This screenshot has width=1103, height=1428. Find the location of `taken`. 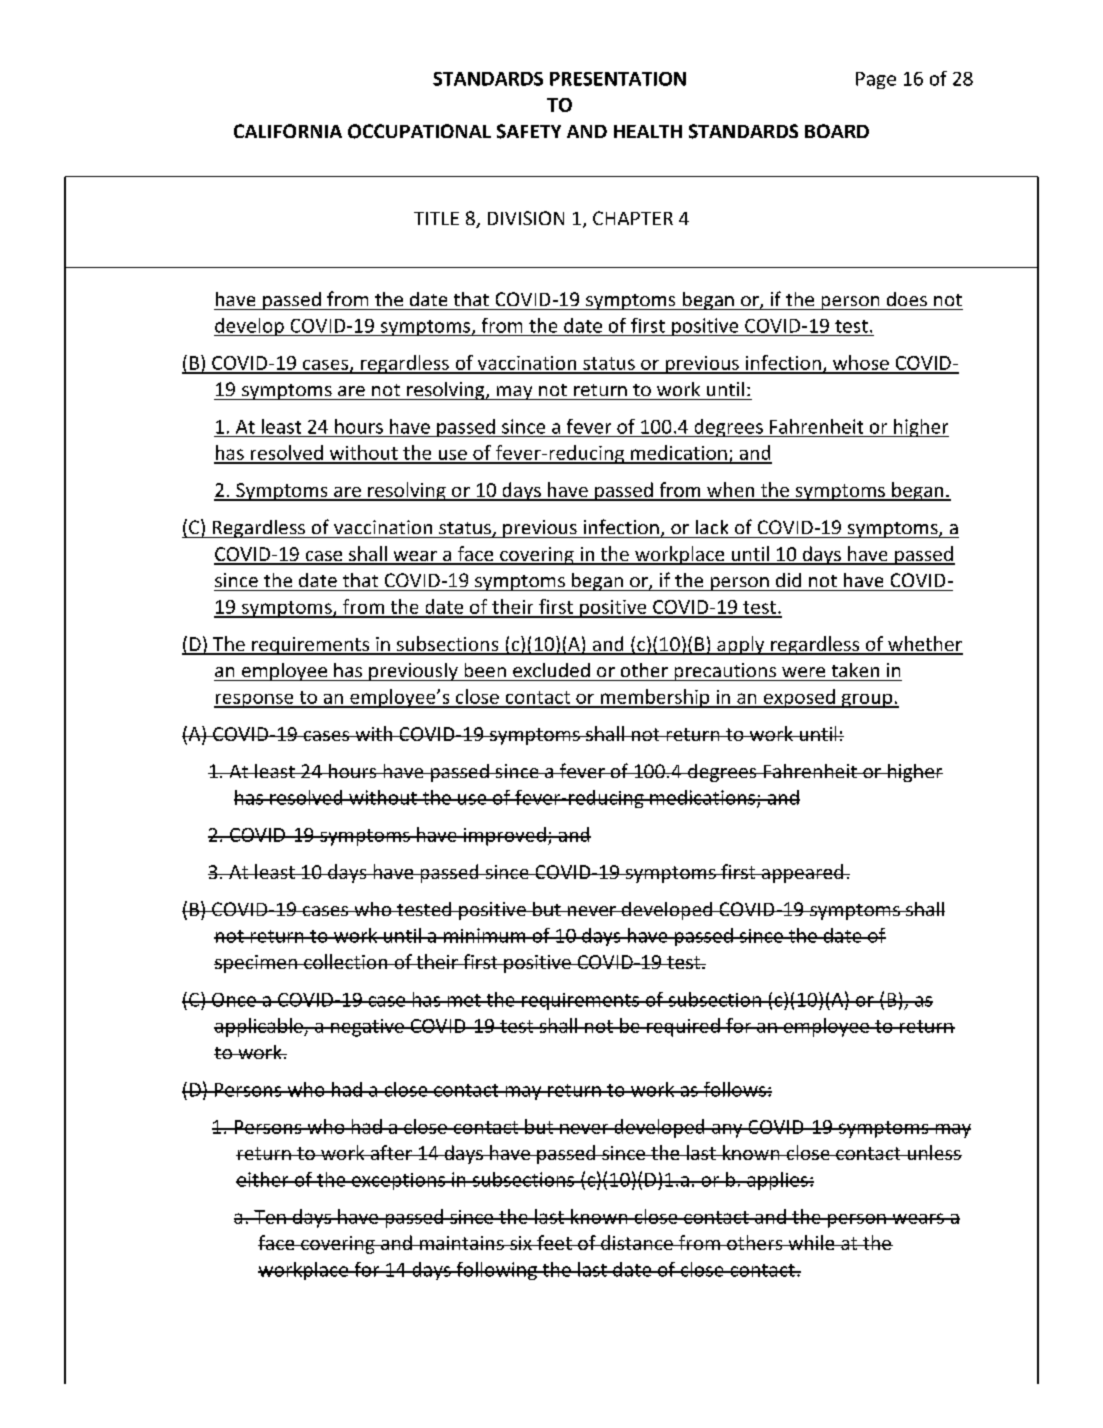

taken is located at coordinates (855, 670).
